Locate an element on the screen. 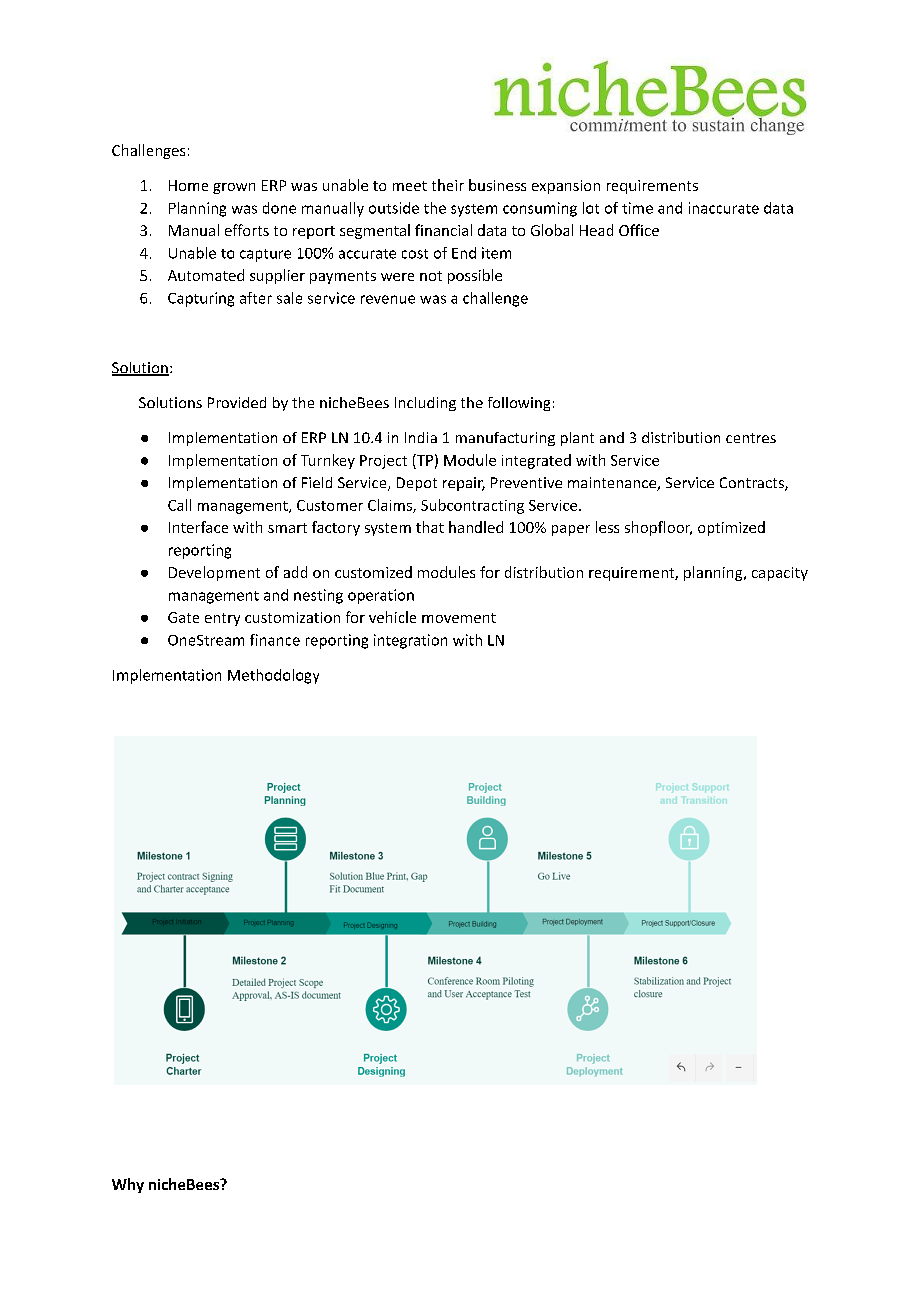 This screenshot has height=1307, width=924. Why is located at coordinates (128, 1185).
